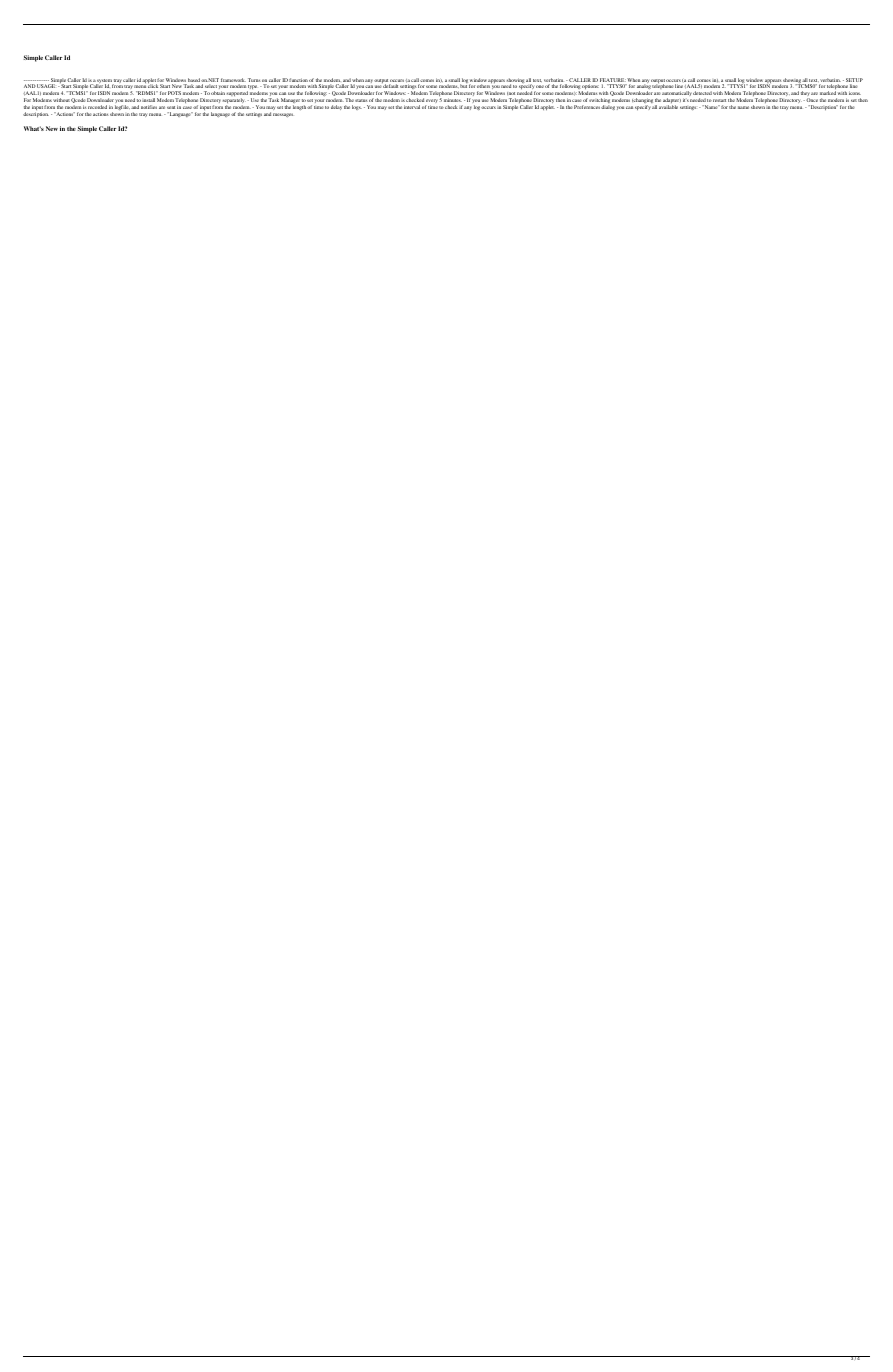 This image has width=893, height=1372. What do you see at coordinates (811, 100) in the image?
I see `Once` at bounding box center [811, 100].
